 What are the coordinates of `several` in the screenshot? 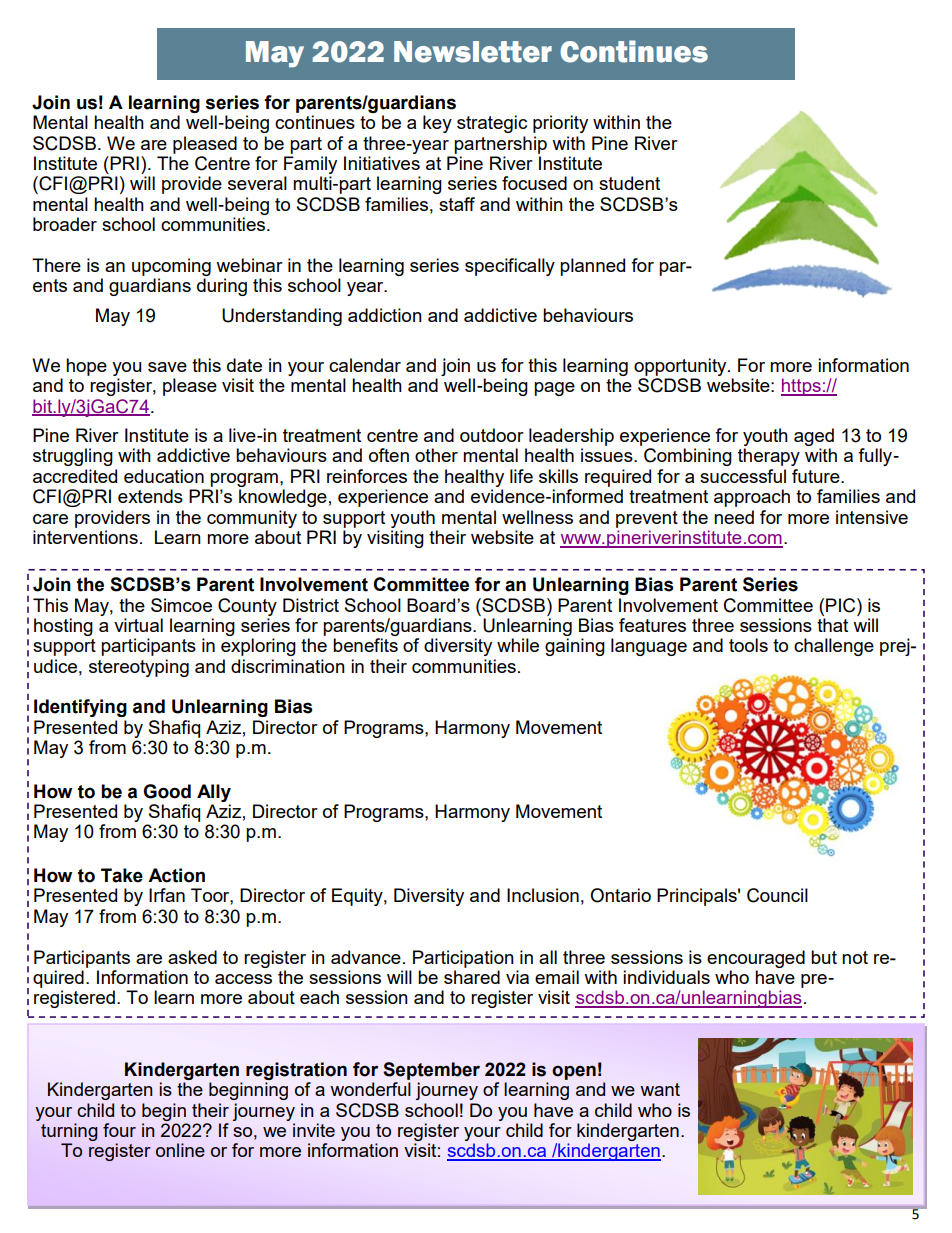 It's located at (257, 183).
